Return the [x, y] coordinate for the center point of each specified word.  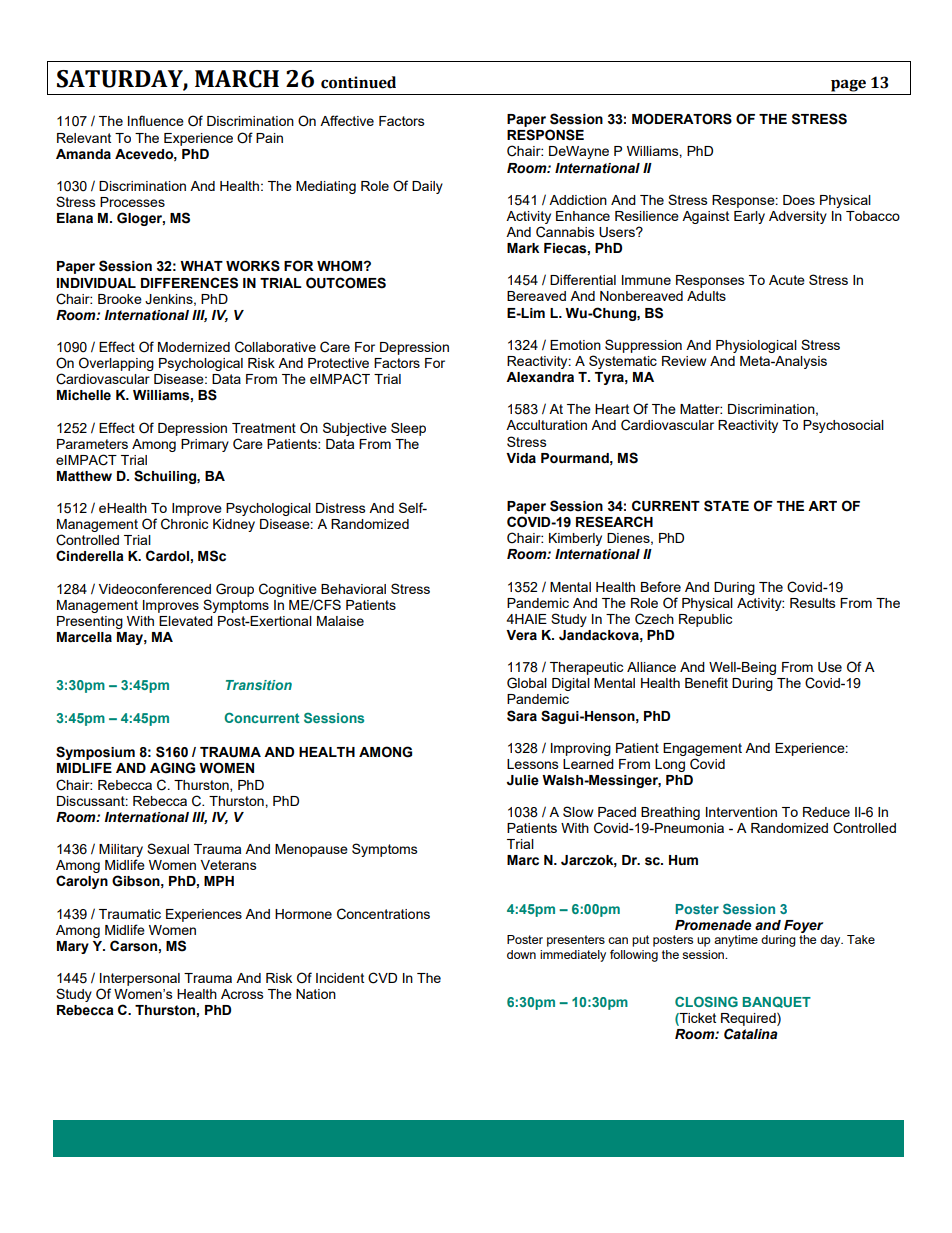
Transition [259, 685]
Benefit [706, 682]
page [848, 85]
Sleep [408, 429]
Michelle [84, 395]
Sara [522, 716]
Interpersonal [140, 979]
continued [358, 82]
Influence [156, 120]
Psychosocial [843, 426]
